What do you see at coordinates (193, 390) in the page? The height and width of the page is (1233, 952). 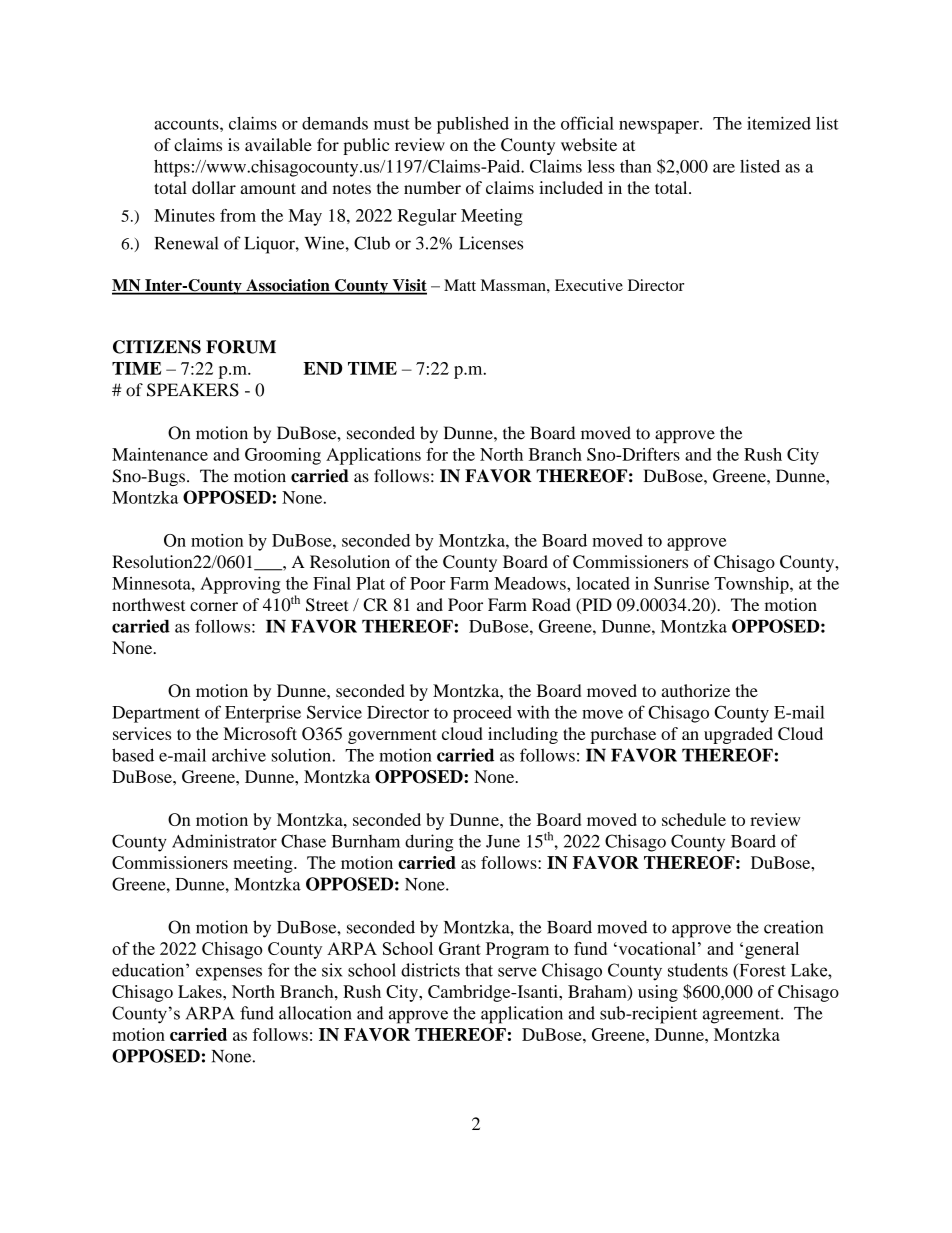 I see `SPEAKERS` at bounding box center [193, 390].
